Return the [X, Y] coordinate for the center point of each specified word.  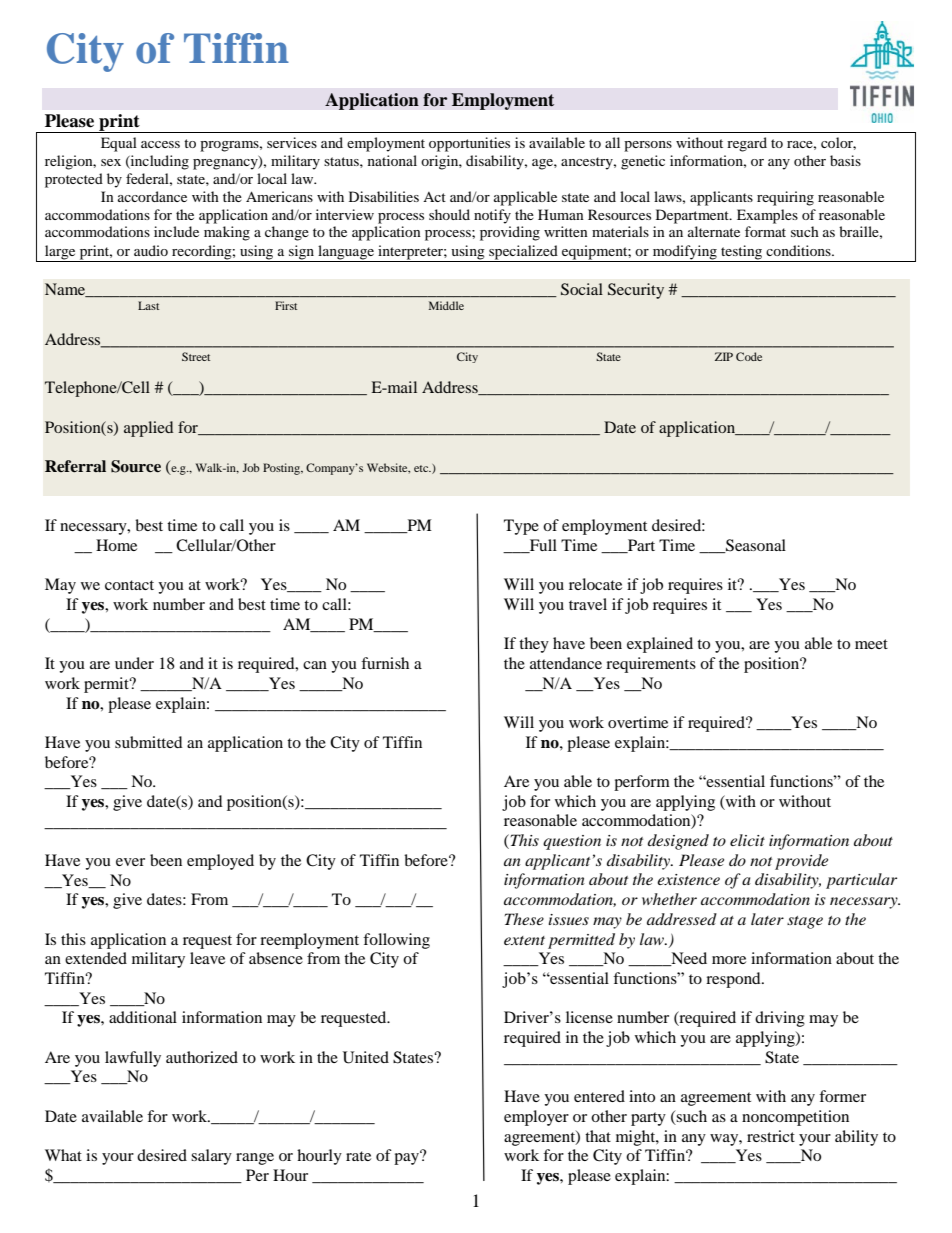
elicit [747, 840]
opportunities [469, 144]
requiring [785, 198]
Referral [75, 466]
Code [749, 356]
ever [130, 862]
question [572, 842]
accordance [152, 196]
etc [422, 468]
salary [211, 1157]
